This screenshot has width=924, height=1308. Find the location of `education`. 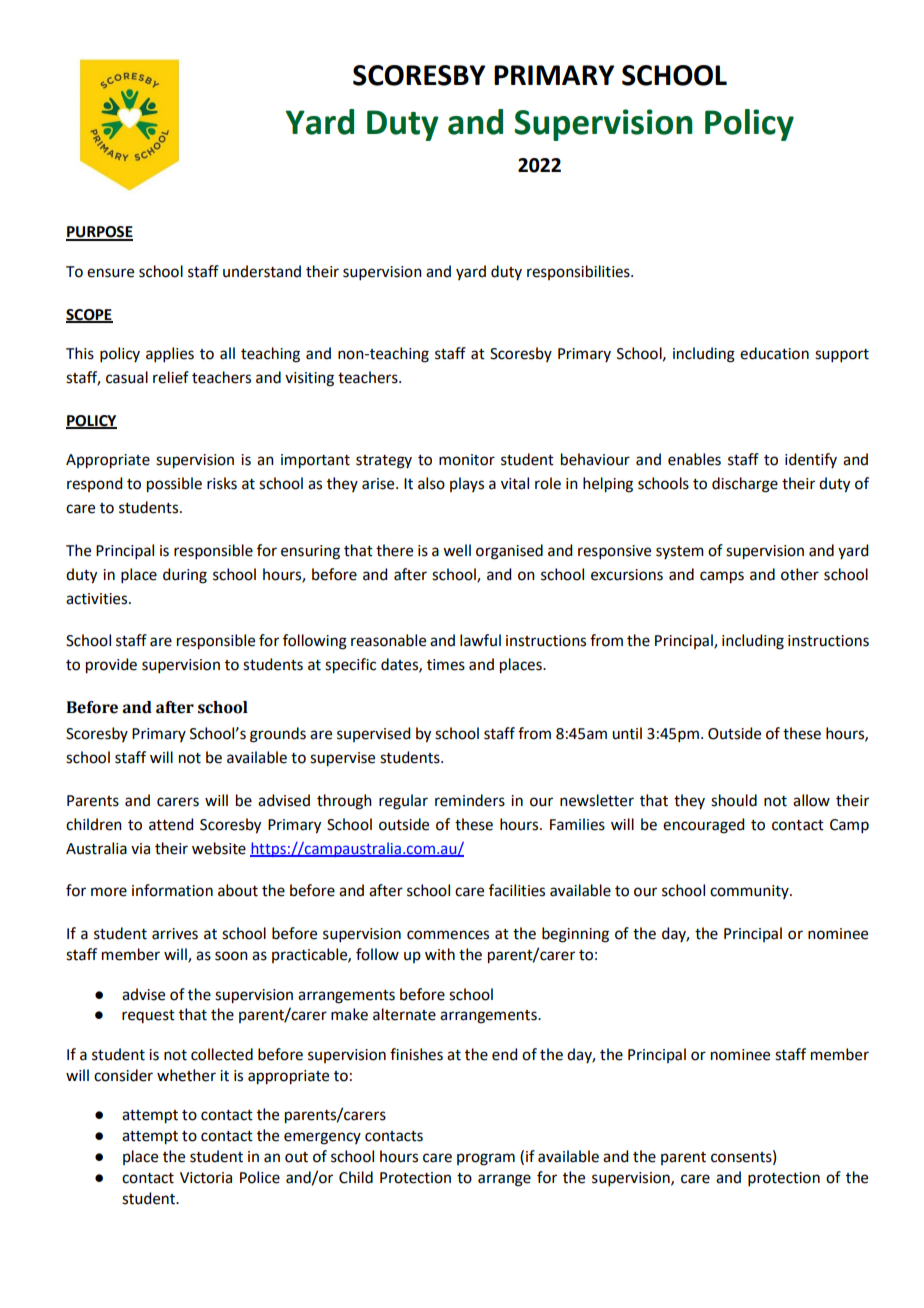

education is located at coordinates (774, 353).
